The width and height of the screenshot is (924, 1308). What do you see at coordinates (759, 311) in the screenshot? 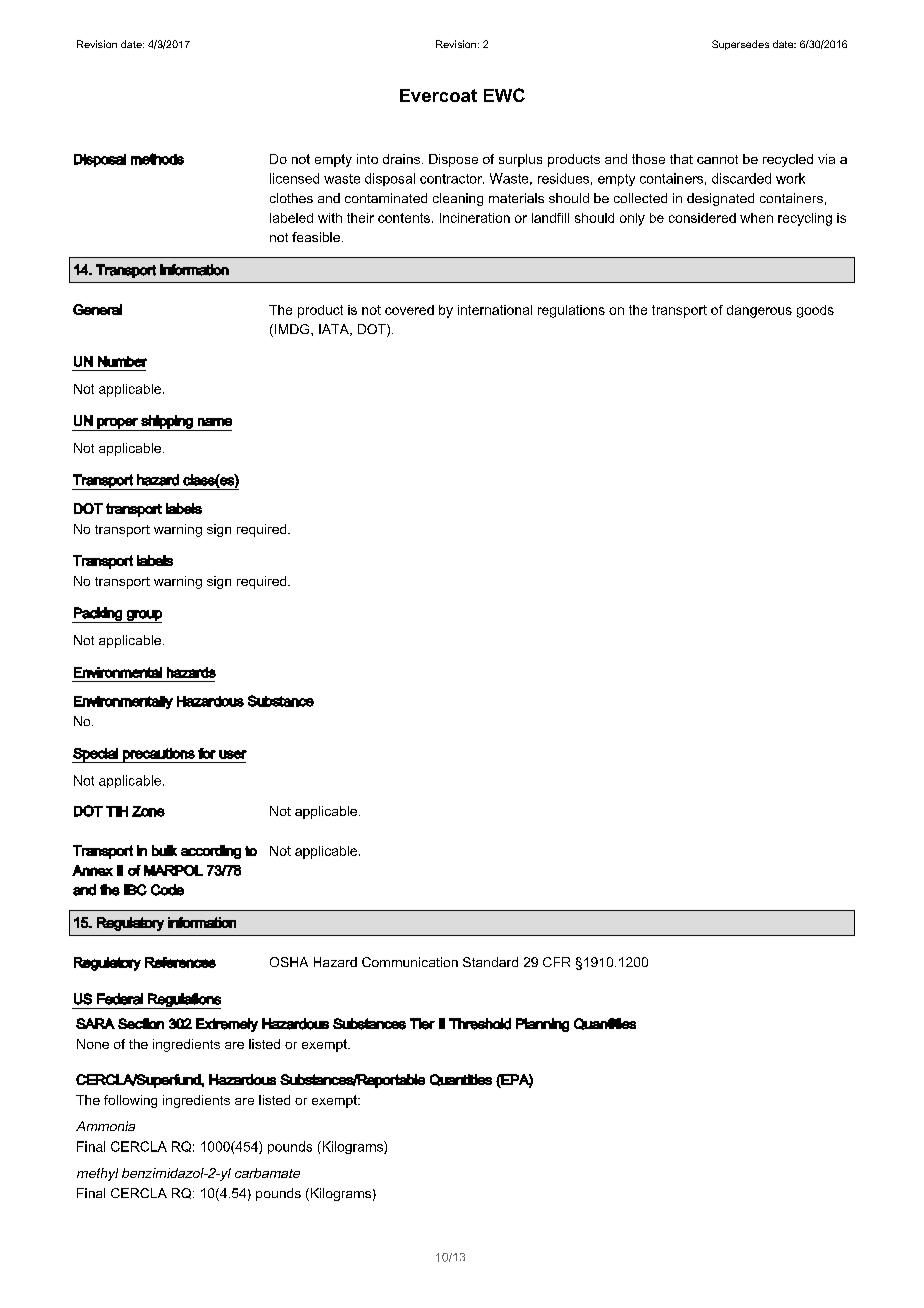
I see `dangerous` at bounding box center [759, 311].
